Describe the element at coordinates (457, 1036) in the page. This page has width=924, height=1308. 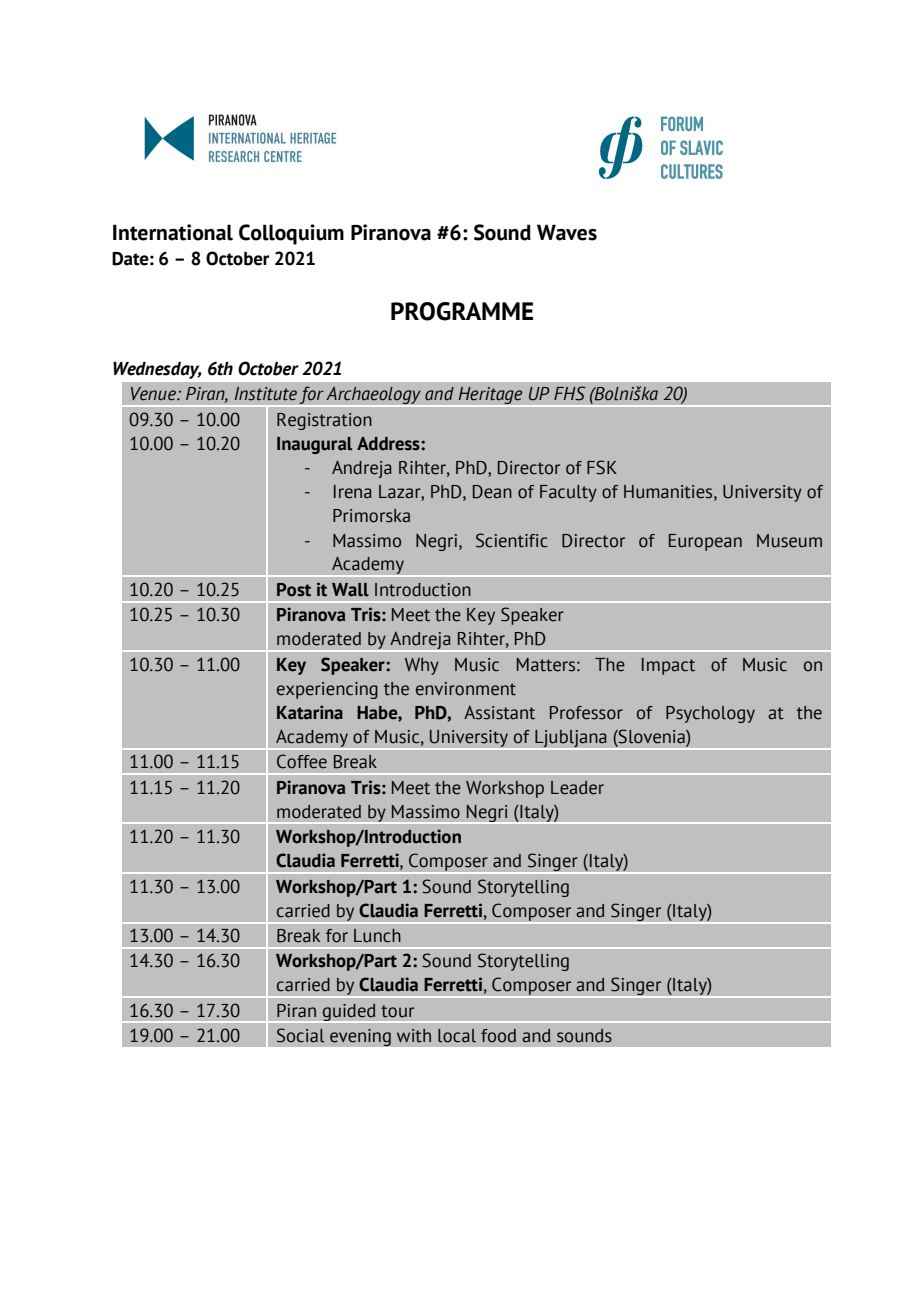
I see `local` at that location.
